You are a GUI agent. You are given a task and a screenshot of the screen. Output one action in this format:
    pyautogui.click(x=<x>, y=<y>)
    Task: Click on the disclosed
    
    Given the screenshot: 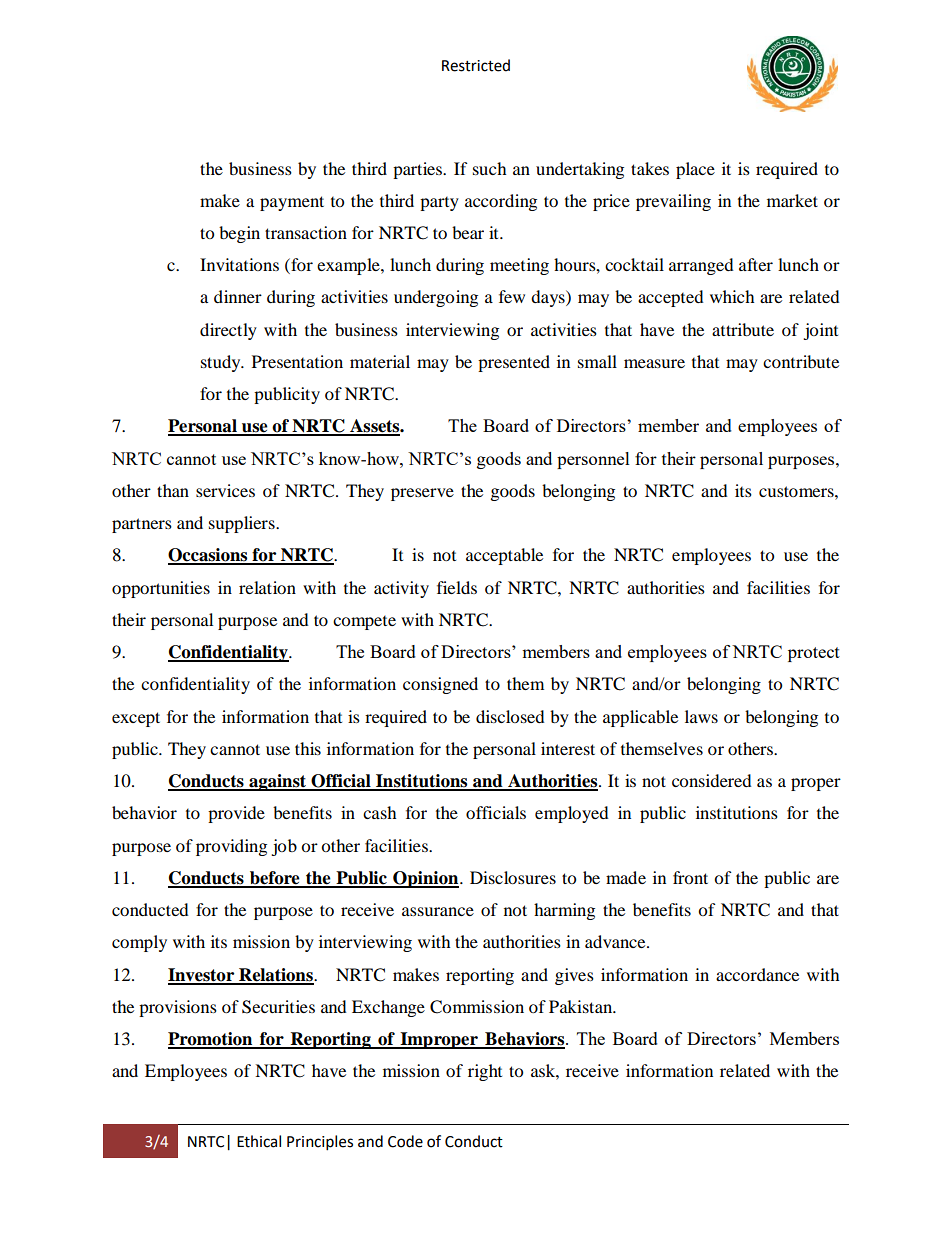 What is the action you would take?
    pyautogui.click(x=510, y=716)
